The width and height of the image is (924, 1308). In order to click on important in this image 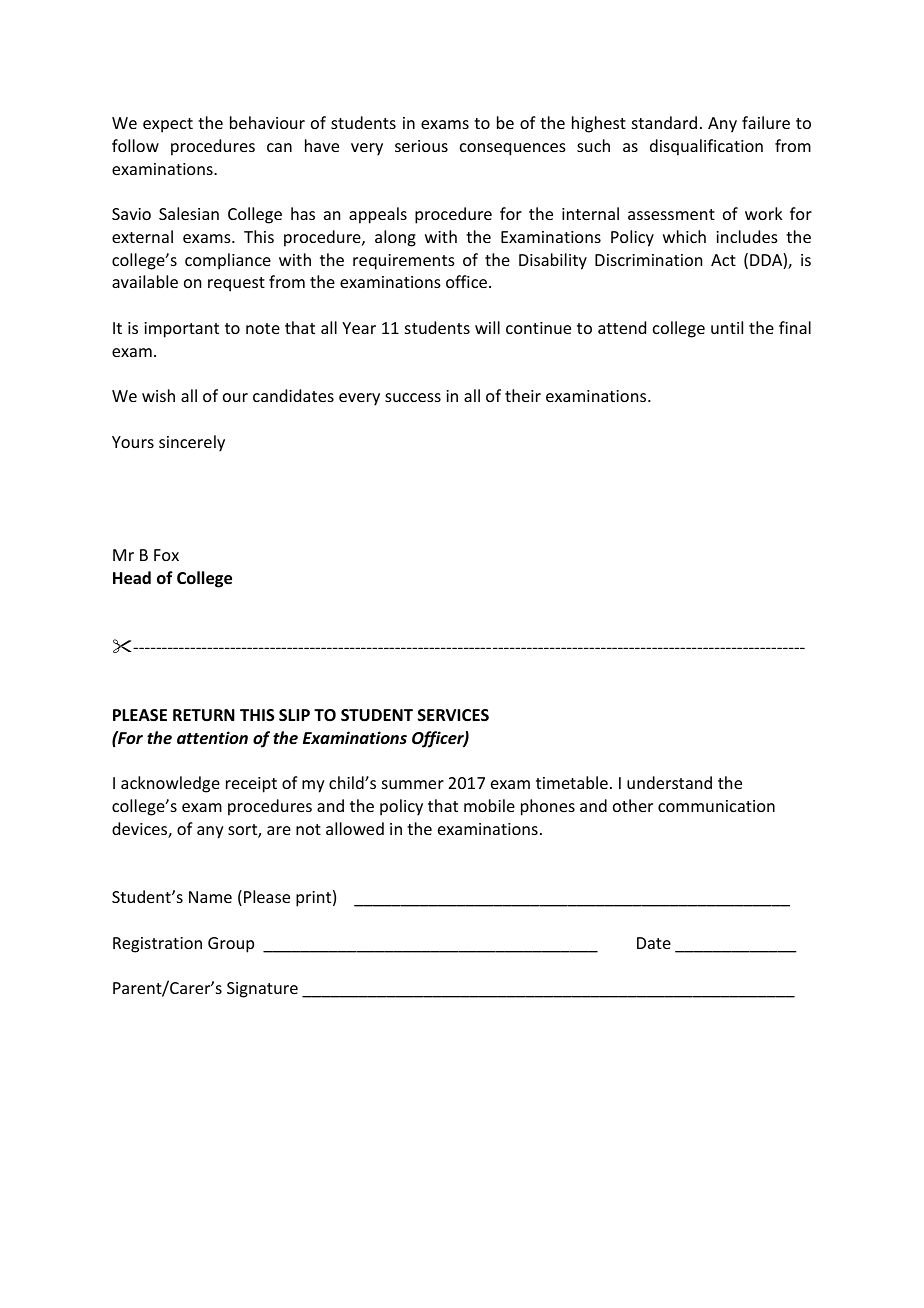, I will do `click(181, 330)`.
